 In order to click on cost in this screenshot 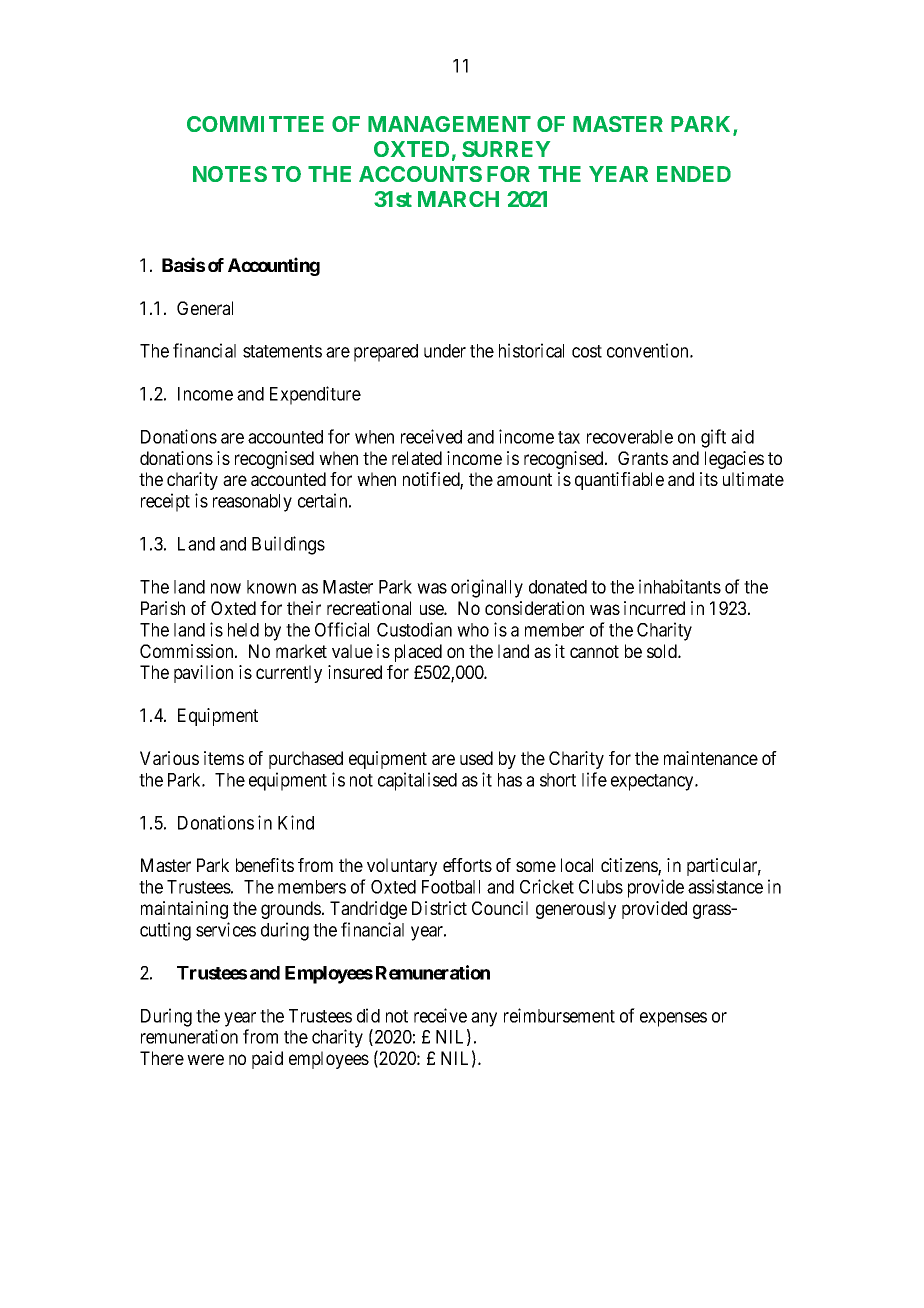, I will do `click(587, 351)`.
